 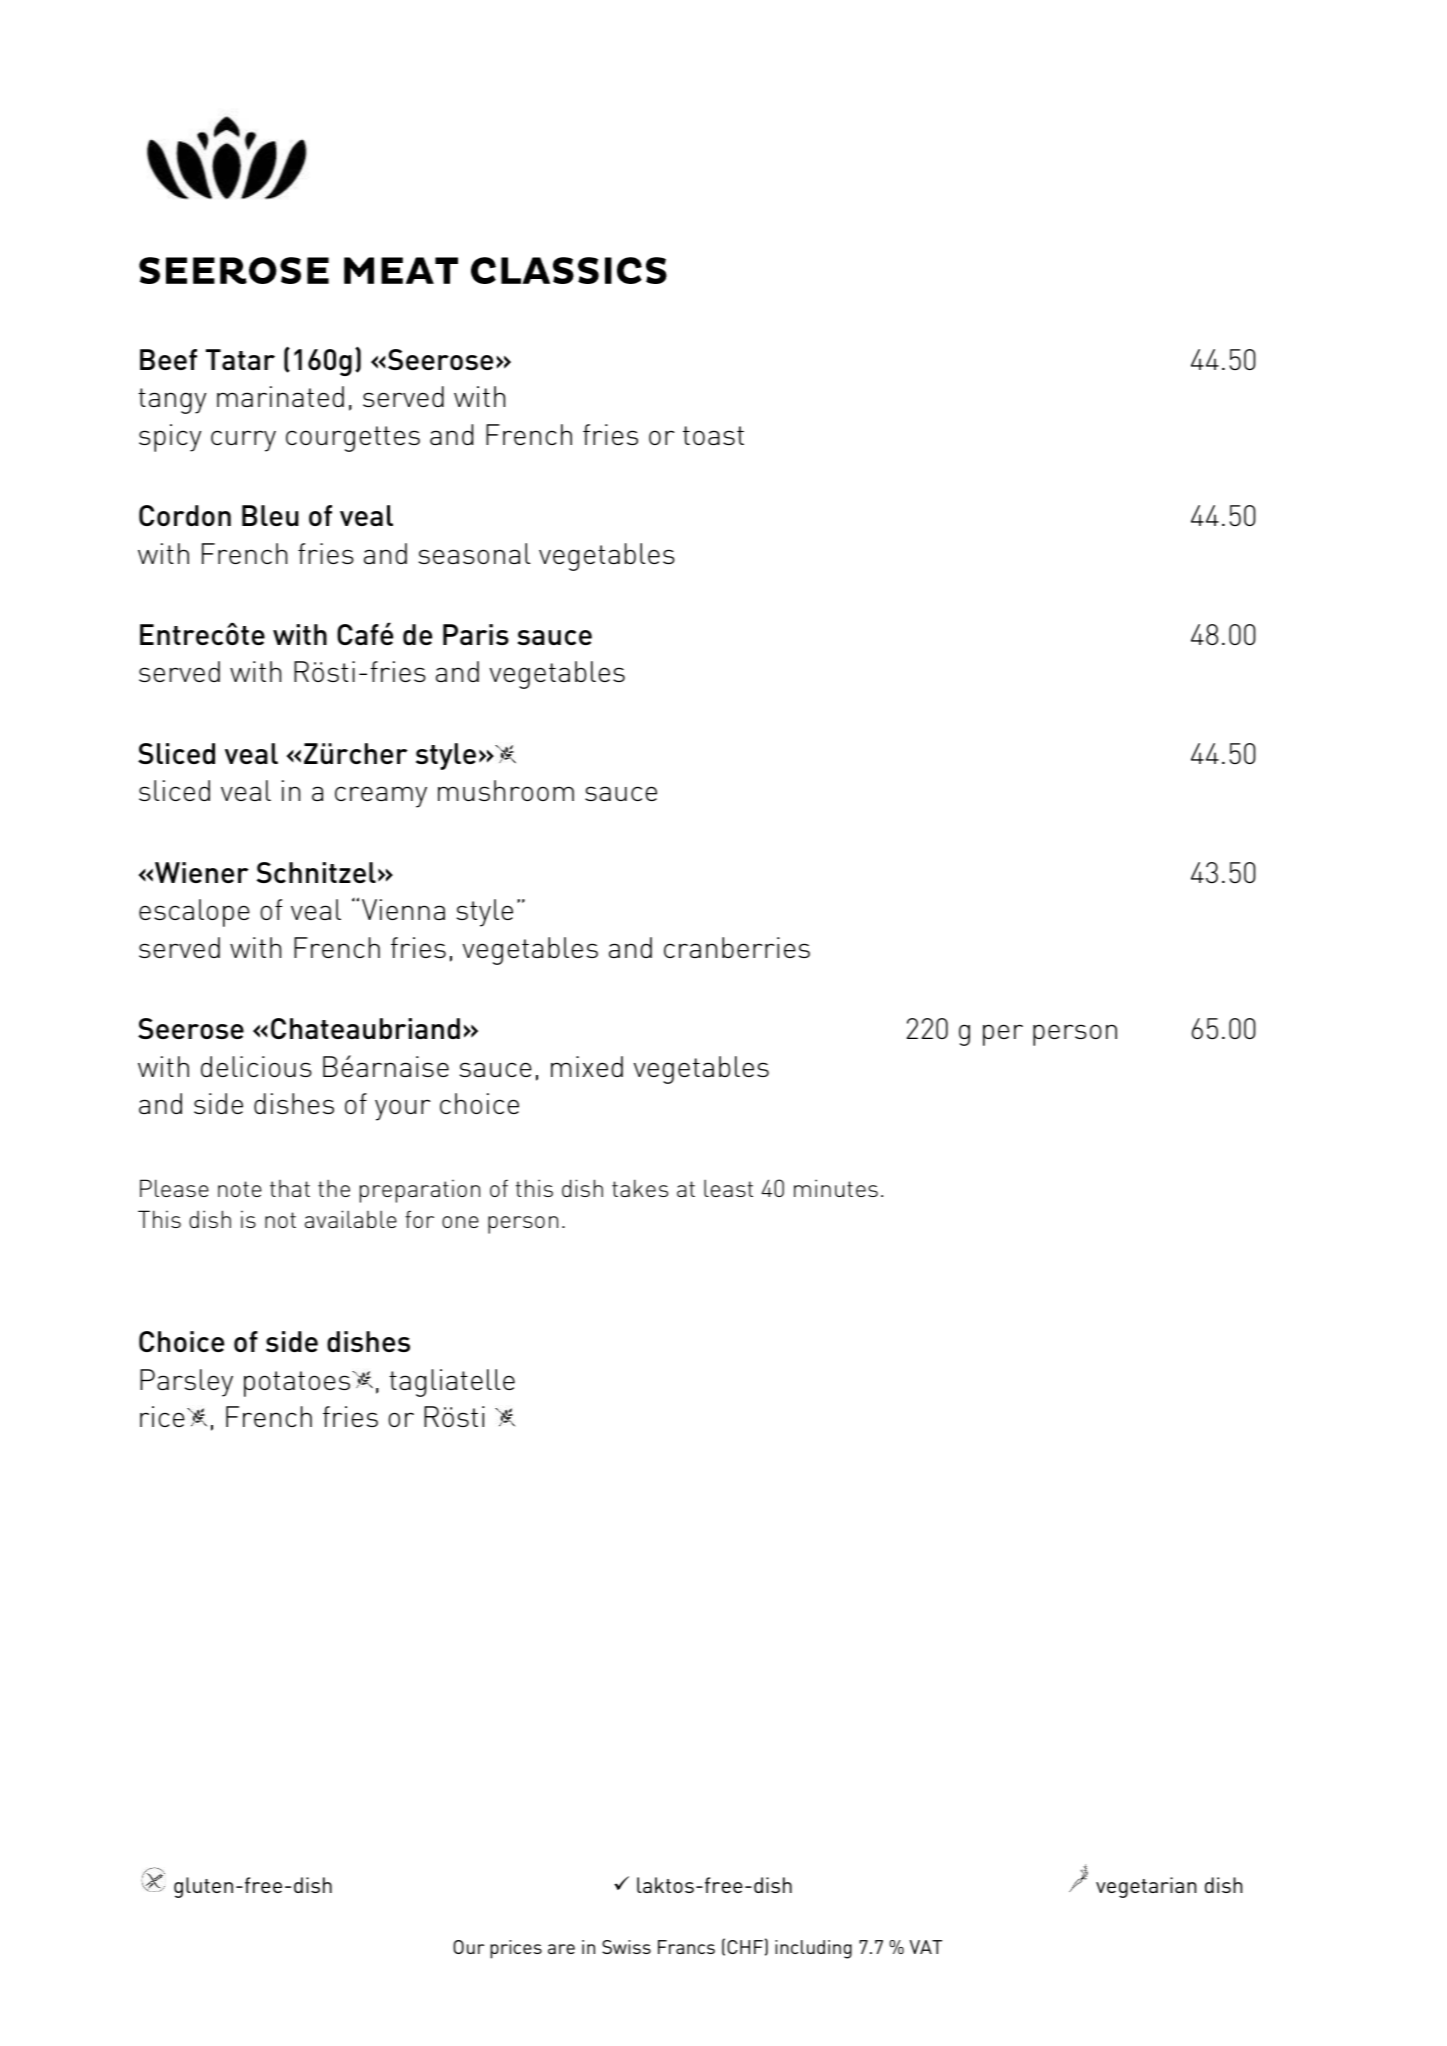 What do you see at coordinates (713, 435) in the screenshot?
I see `toast` at bounding box center [713, 435].
